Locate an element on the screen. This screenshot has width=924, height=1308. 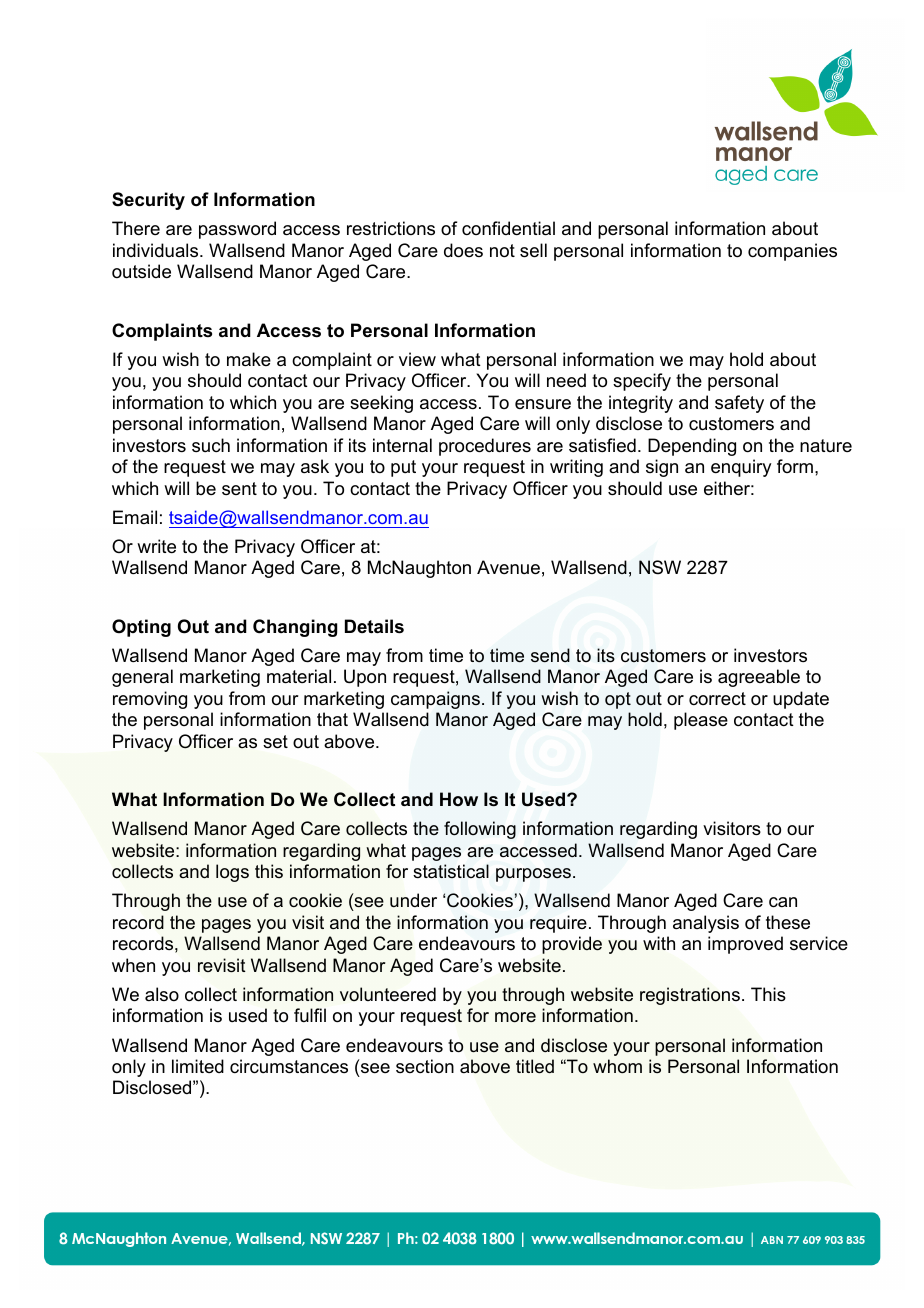
procedures is located at coordinates (485, 447).
